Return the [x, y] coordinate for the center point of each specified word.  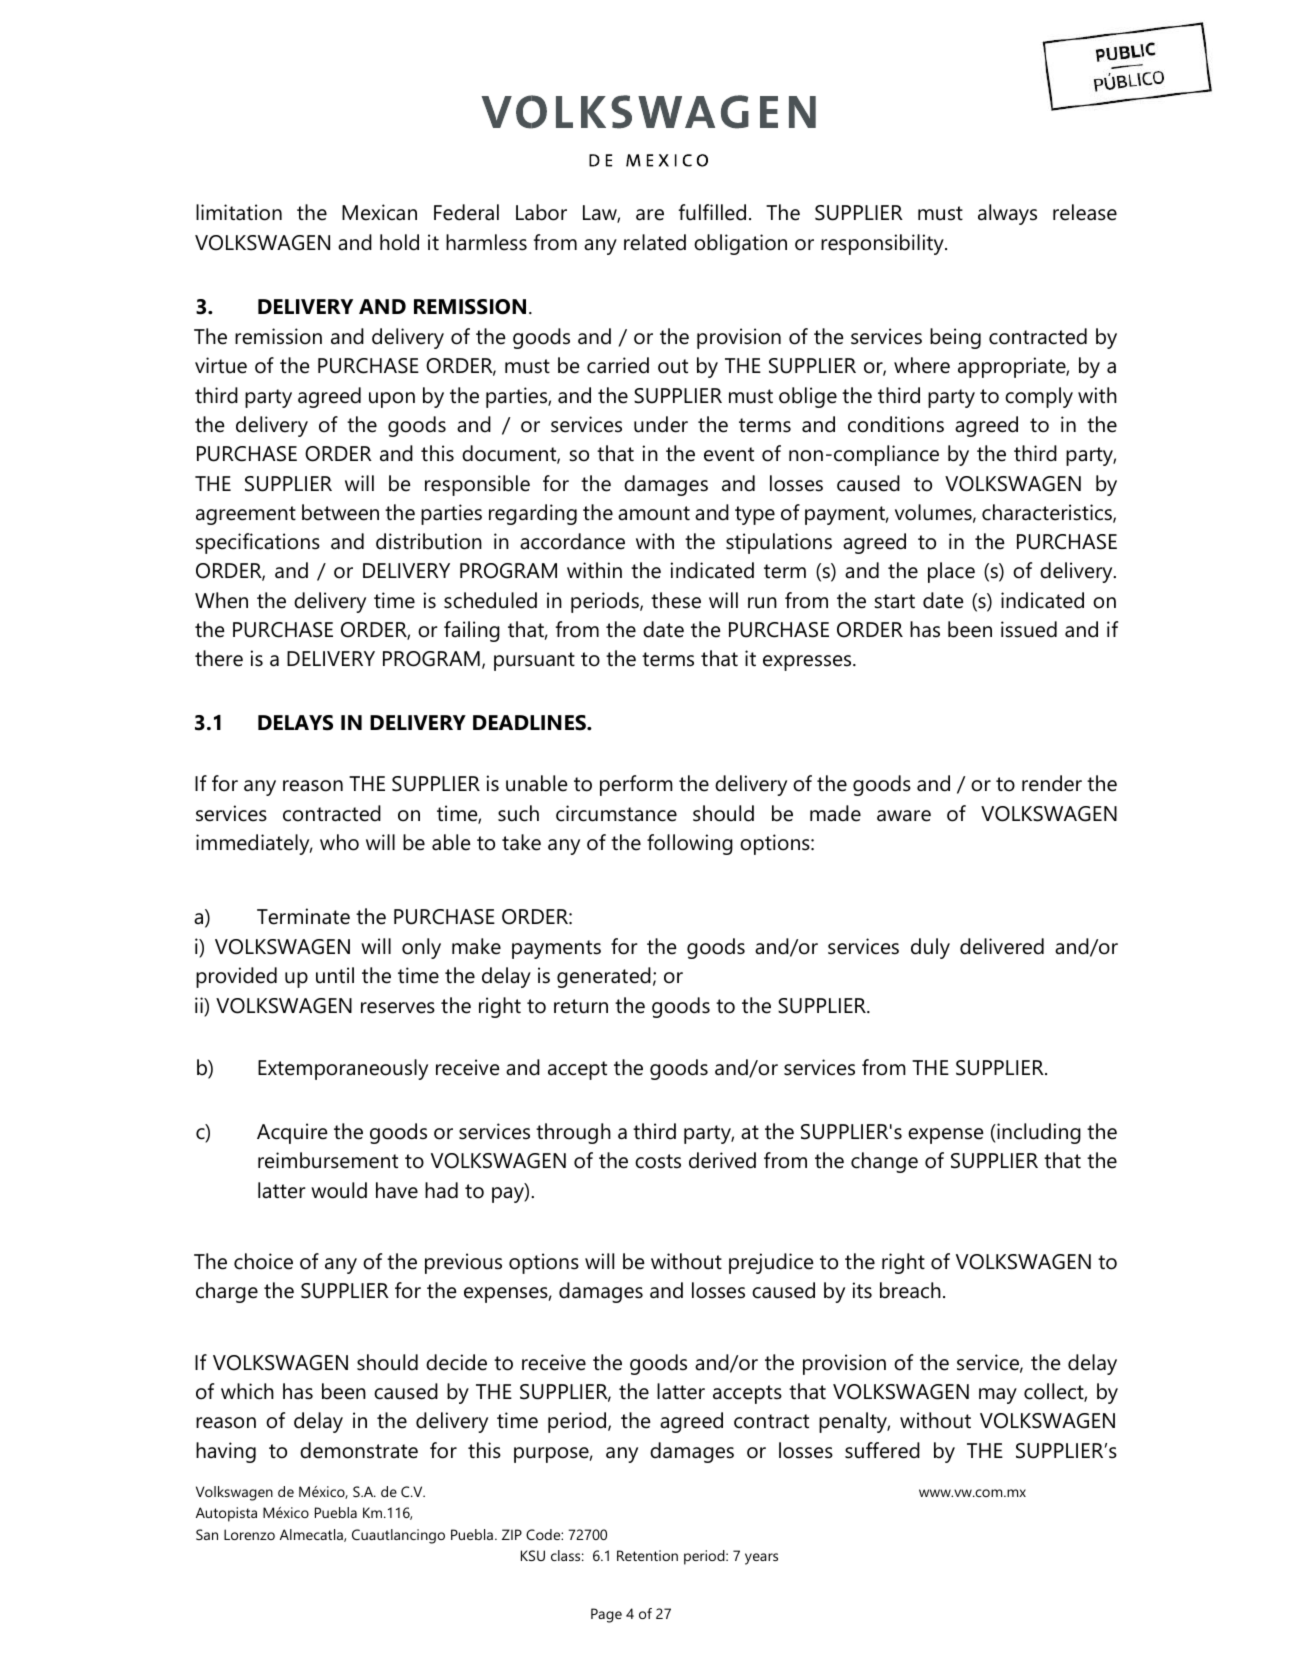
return [581, 1006]
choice [263, 1261]
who [339, 842]
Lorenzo [249, 1534]
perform [636, 785]
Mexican [379, 212]
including [1038, 1133]
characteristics [1048, 513]
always [1007, 214]
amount [654, 513]
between [340, 512]
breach [910, 1290]
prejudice [771, 1263]
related [655, 242]
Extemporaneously [343, 1069]
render [1052, 783]
